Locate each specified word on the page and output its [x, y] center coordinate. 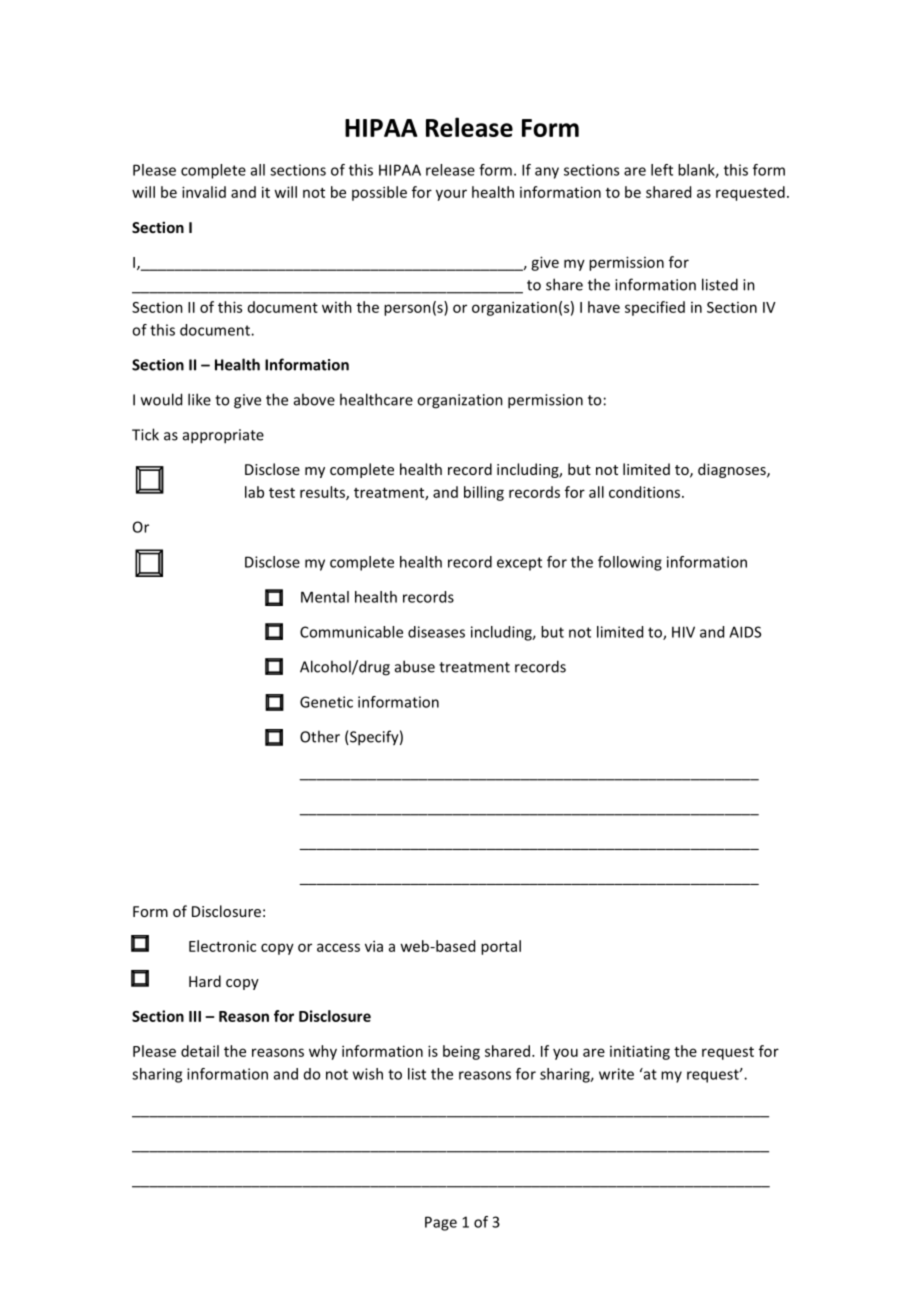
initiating [640, 1052]
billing [484, 493]
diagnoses [733, 470]
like [199, 399]
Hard [205, 981]
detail [200, 1051]
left [662, 170]
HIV [683, 632]
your [451, 195]
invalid [204, 192]
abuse [415, 666]
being [461, 1052]
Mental [325, 597]
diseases [436, 632]
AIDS [745, 632]
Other [320, 736]
